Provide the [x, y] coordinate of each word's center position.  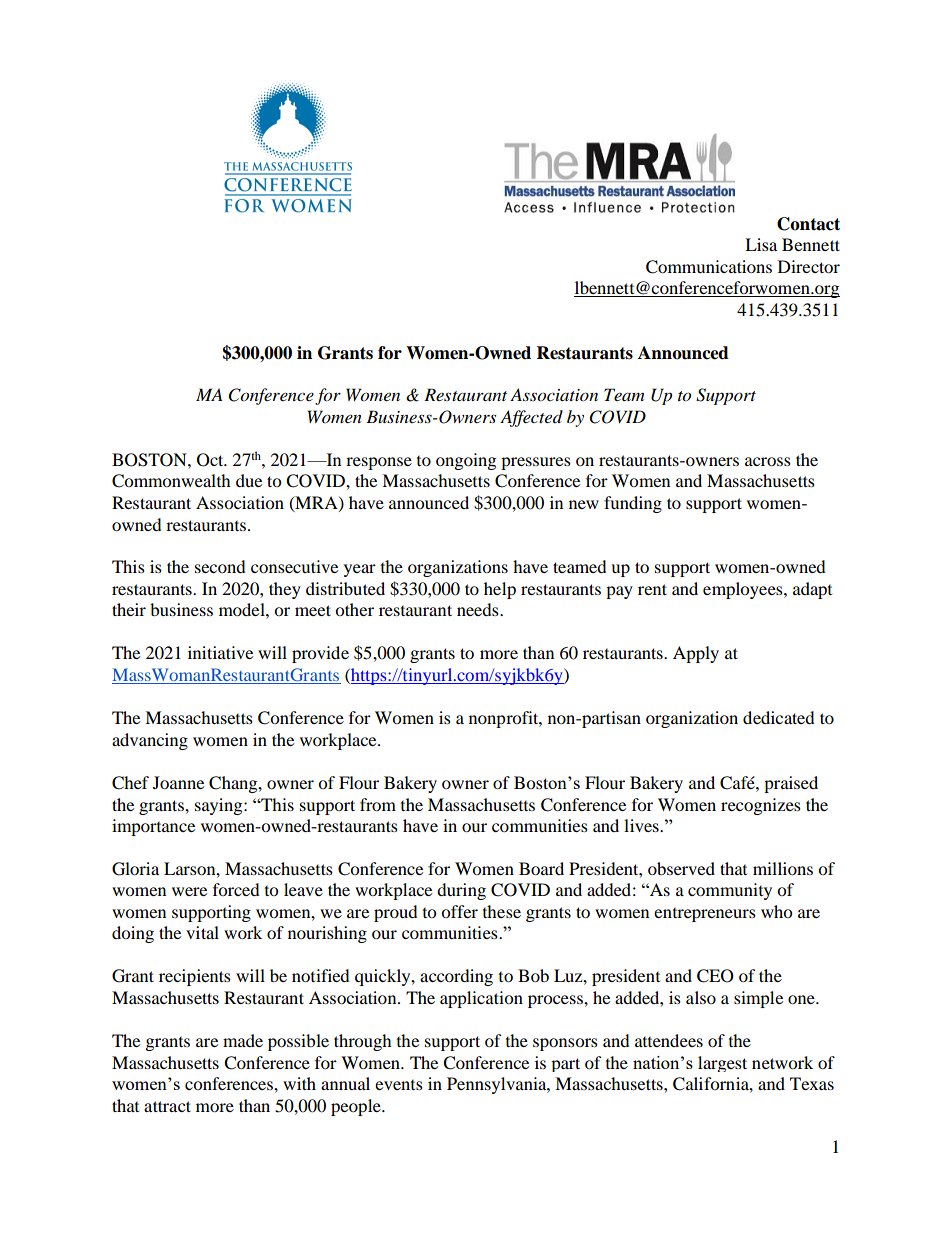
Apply [696, 654]
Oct [211, 460]
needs [479, 609]
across [768, 461]
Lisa [761, 244]
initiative [220, 652]
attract [167, 1106]
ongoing [466, 461]
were [189, 891]
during [461, 891]
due [249, 480]
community [730, 891]
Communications [709, 267]
